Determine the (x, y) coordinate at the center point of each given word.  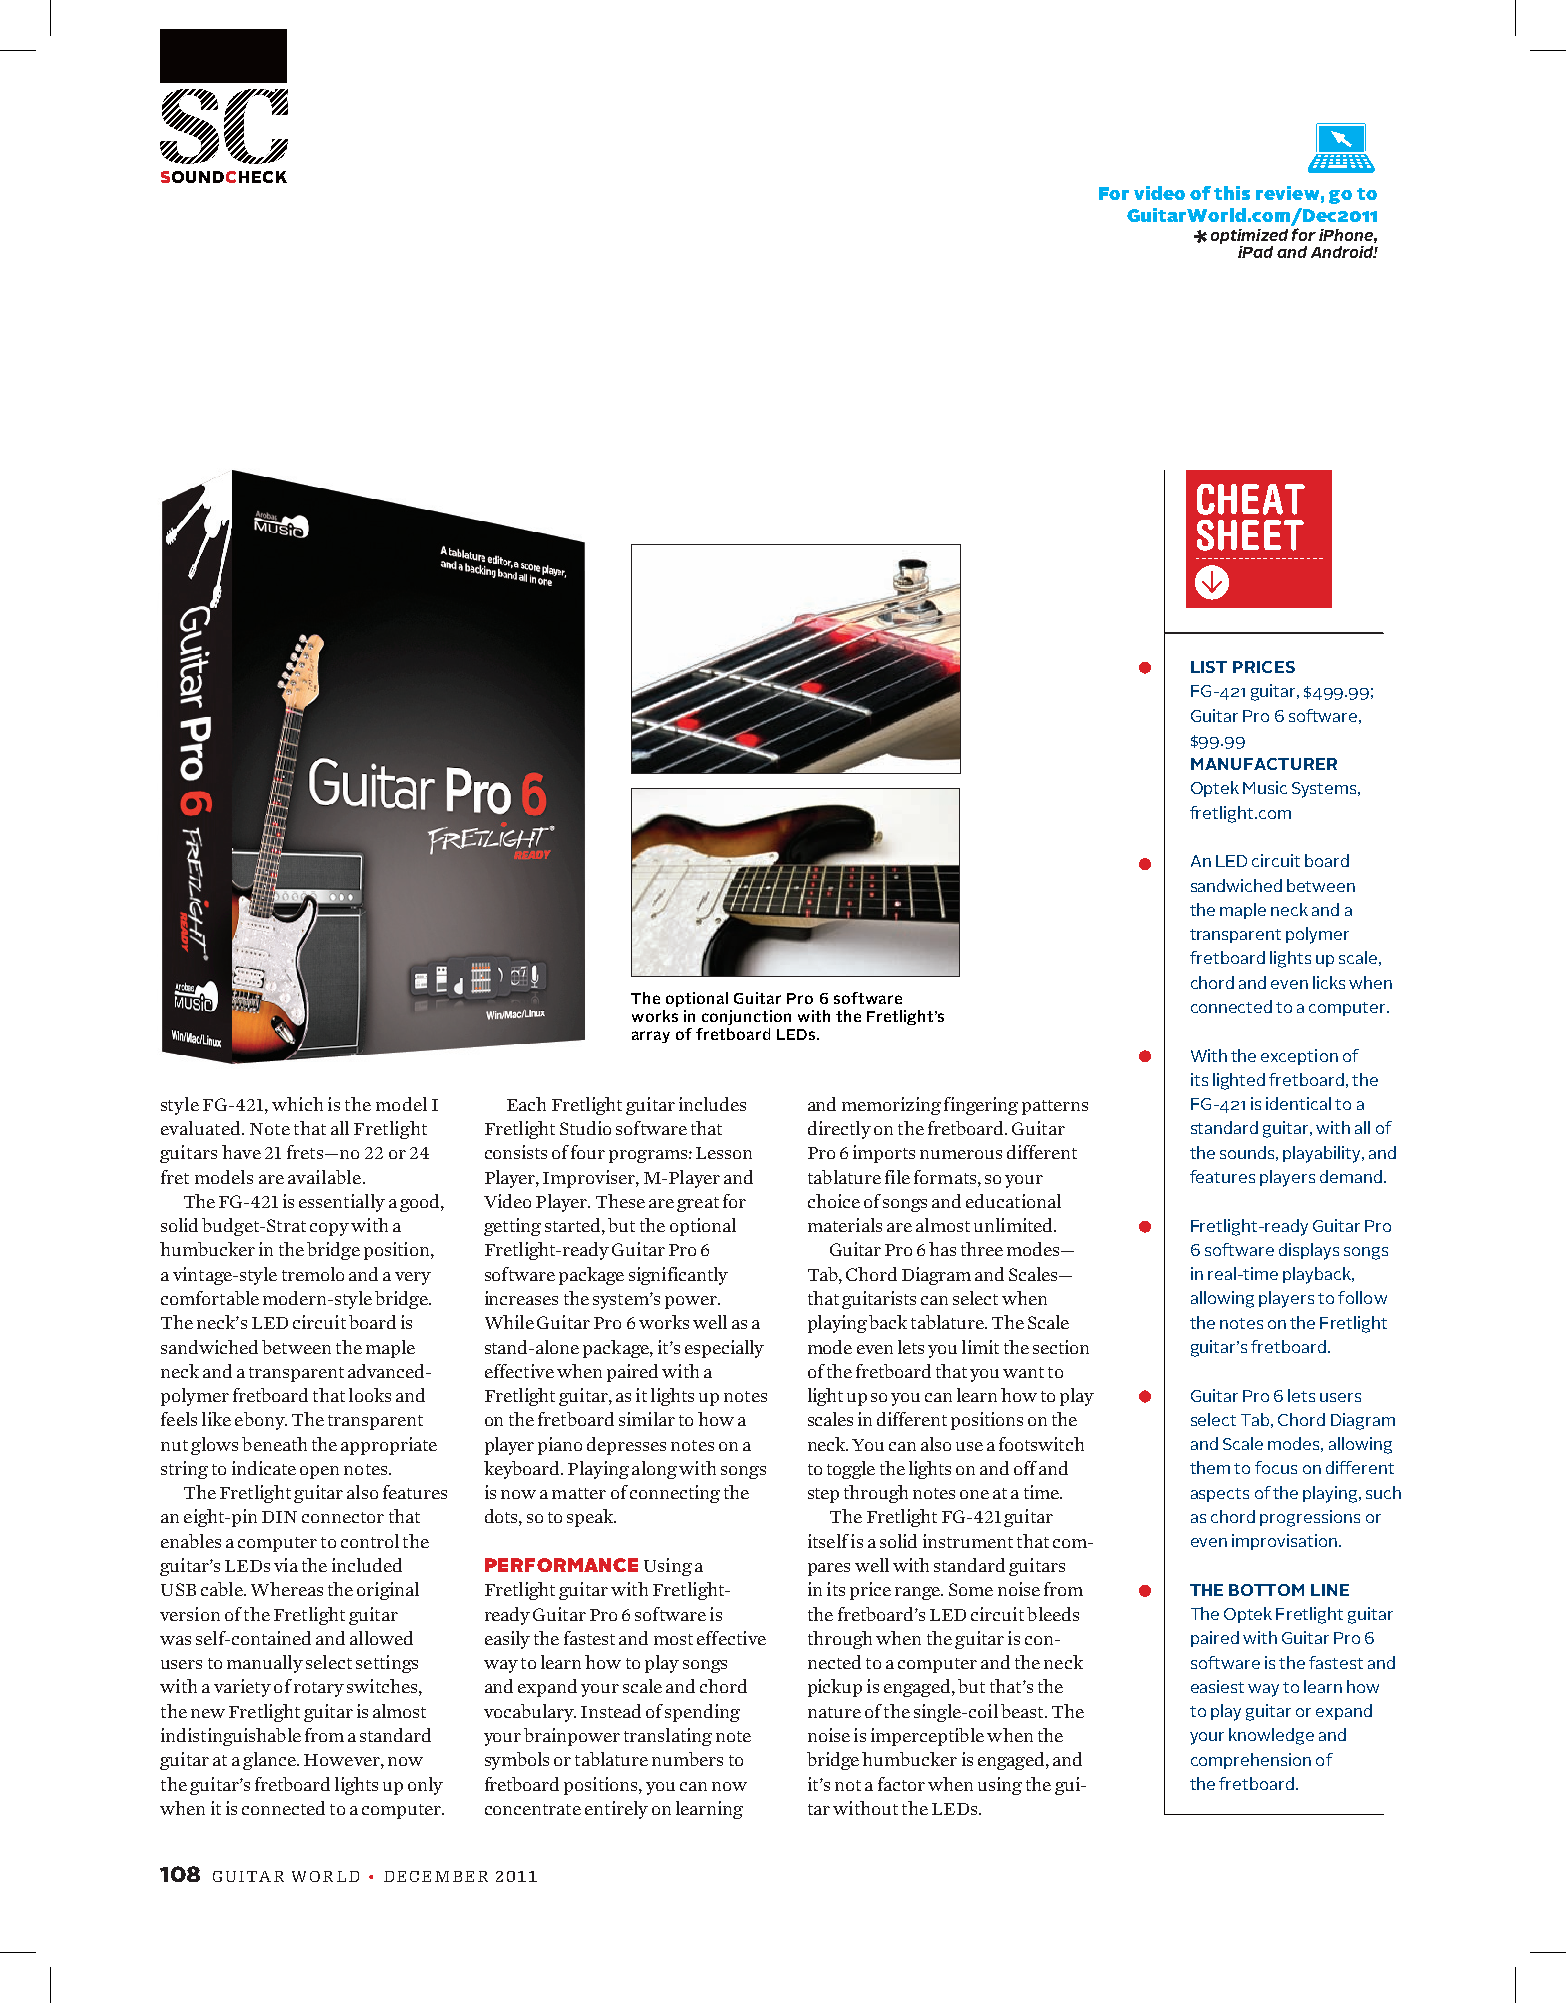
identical (1298, 1103)
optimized (1249, 238)
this (1232, 193)
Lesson (724, 1153)
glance (270, 1761)
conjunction (746, 1017)
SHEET (1250, 535)
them (1210, 1467)
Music (1265, 787)
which (297, 1104)
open (319, 1472)
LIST (1209, 667)
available (324, 1177)
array (651, 1037)
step (823, 1495)
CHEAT (1251, 499)
